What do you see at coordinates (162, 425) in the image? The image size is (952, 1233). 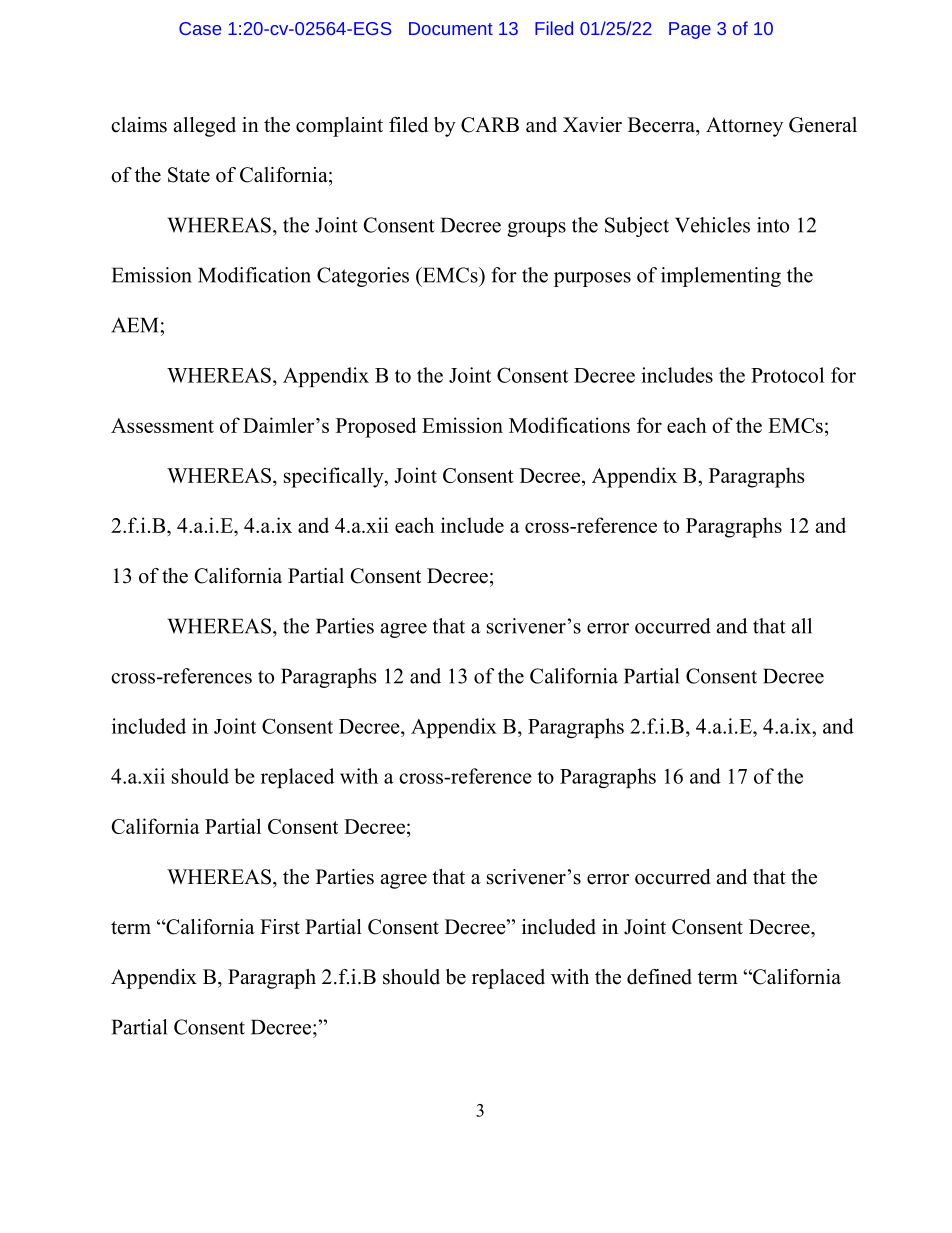 I see `Assessment` at bounding box center [162, 425].
